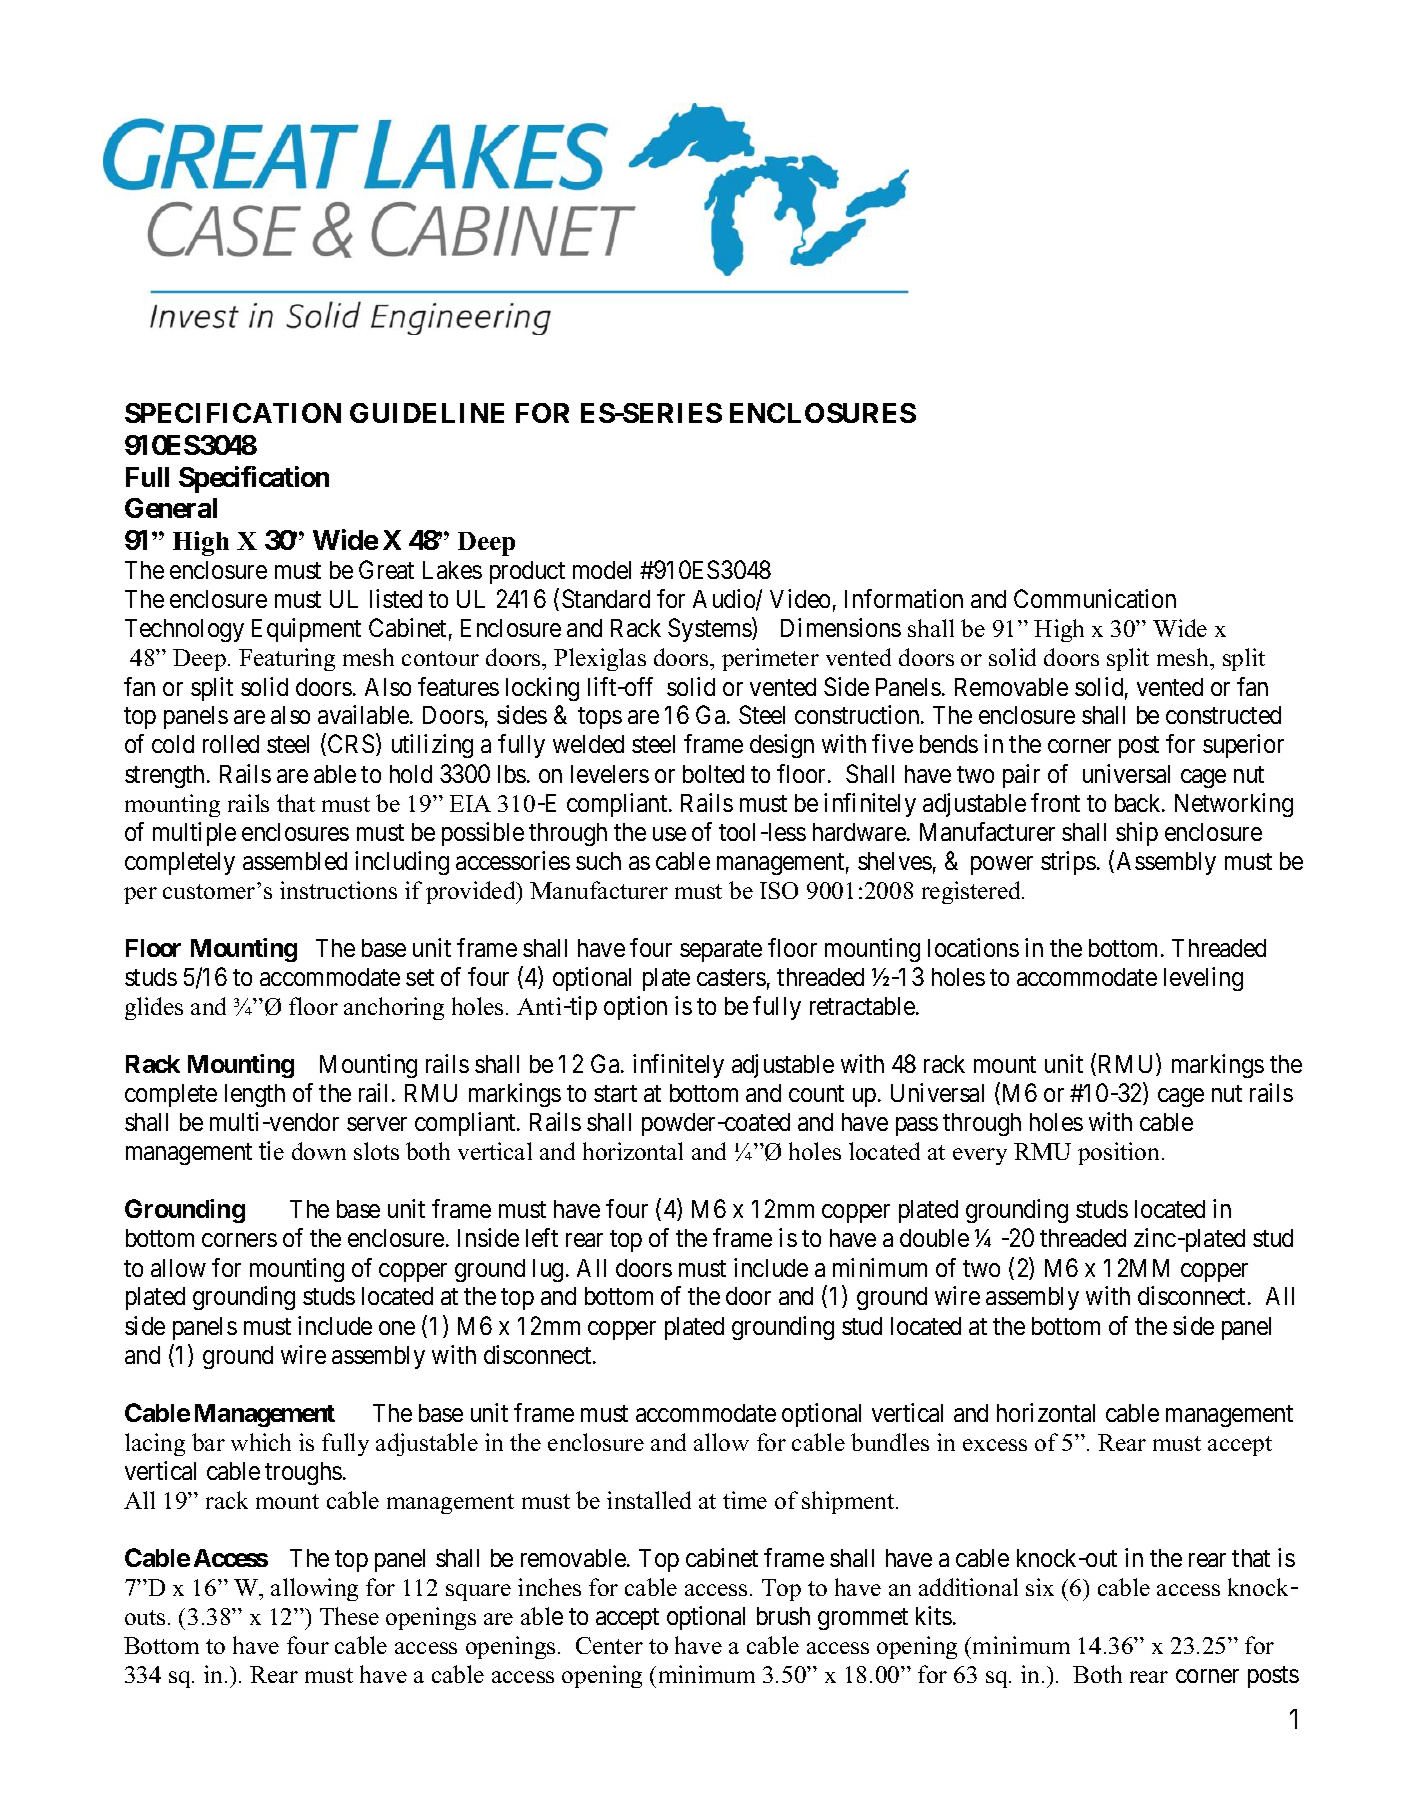  I want to click on tie, so click(271, 1150).
